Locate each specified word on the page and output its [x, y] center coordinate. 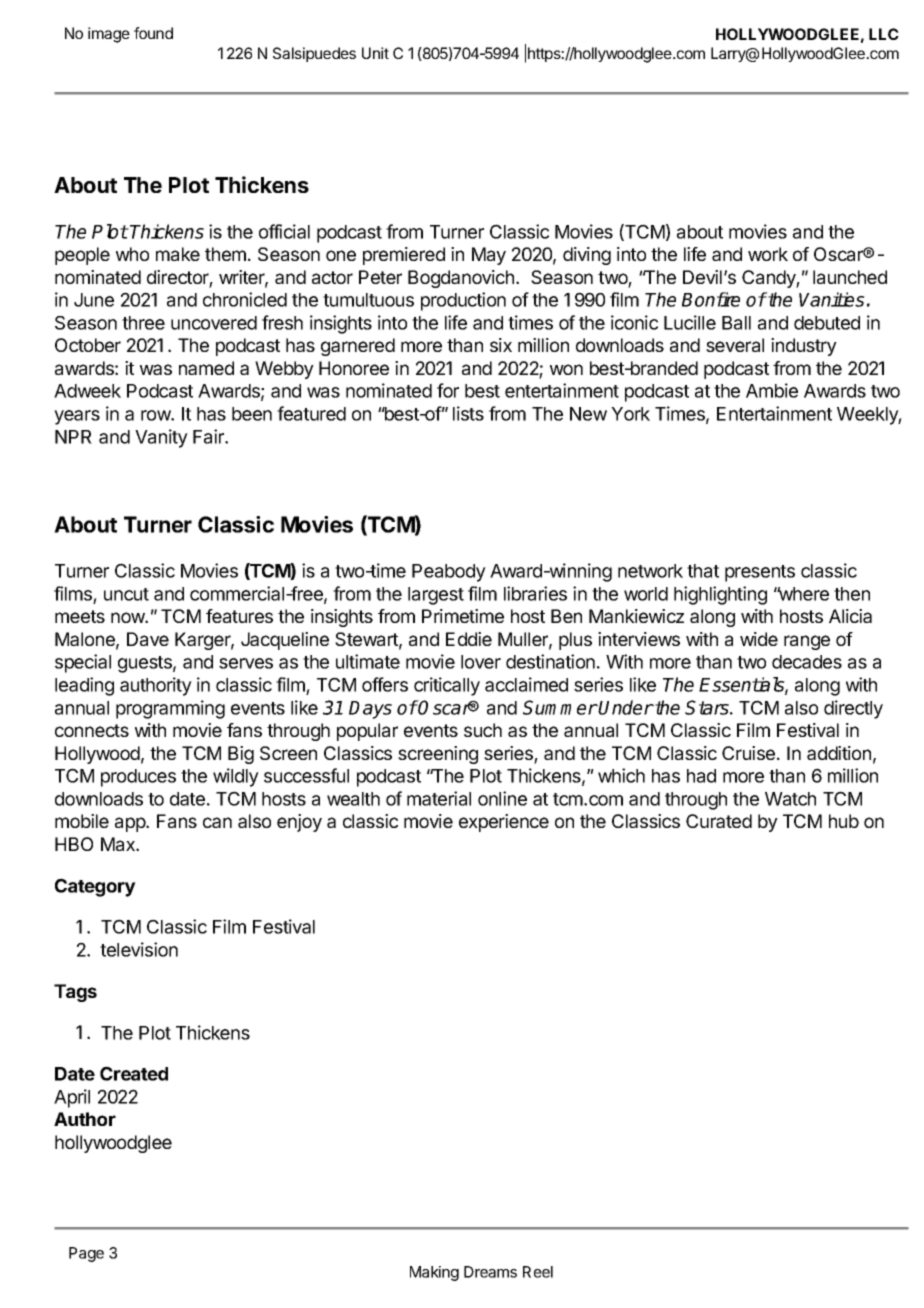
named [206, 368]
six [501, 345]
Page [86, 1254]
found [153, 33]
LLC [884, 34]
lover [481, 662]
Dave [148, 639]
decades [807, 662]
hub [844, 821]
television [139, 949]
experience [504, 823]
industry [804, 347]
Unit [375, 53]
